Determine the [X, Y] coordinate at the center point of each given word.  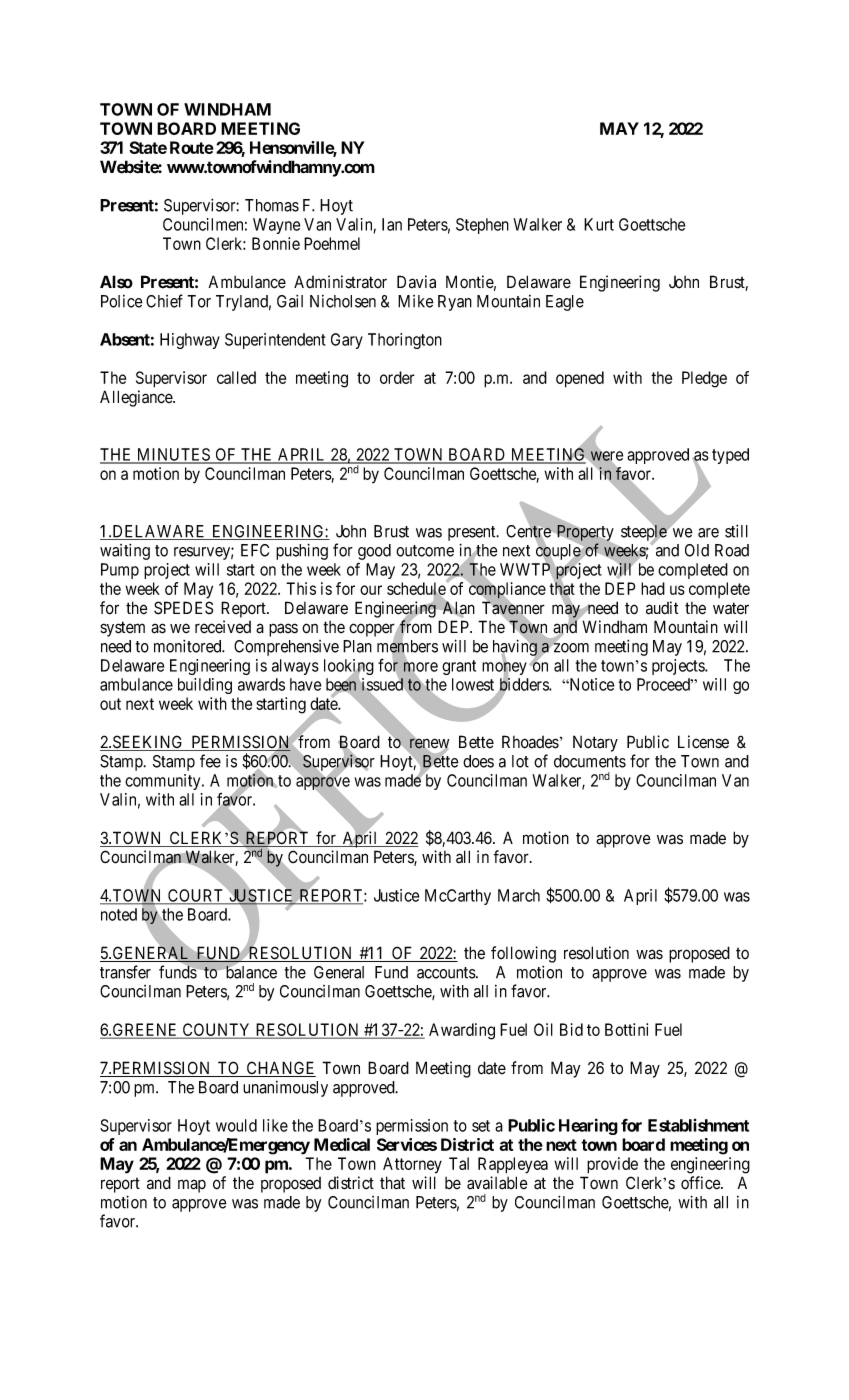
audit [662, 608]
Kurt [599, 224]
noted [119, 914]
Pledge [704, 379]
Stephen [482, 226]
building [205, 686]
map [192, 1186]
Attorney [412, 1165]
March [519, 895]
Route [192, 147]
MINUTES [173, 455]
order [397, 377]
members [407, 647]
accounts [447, 973]
